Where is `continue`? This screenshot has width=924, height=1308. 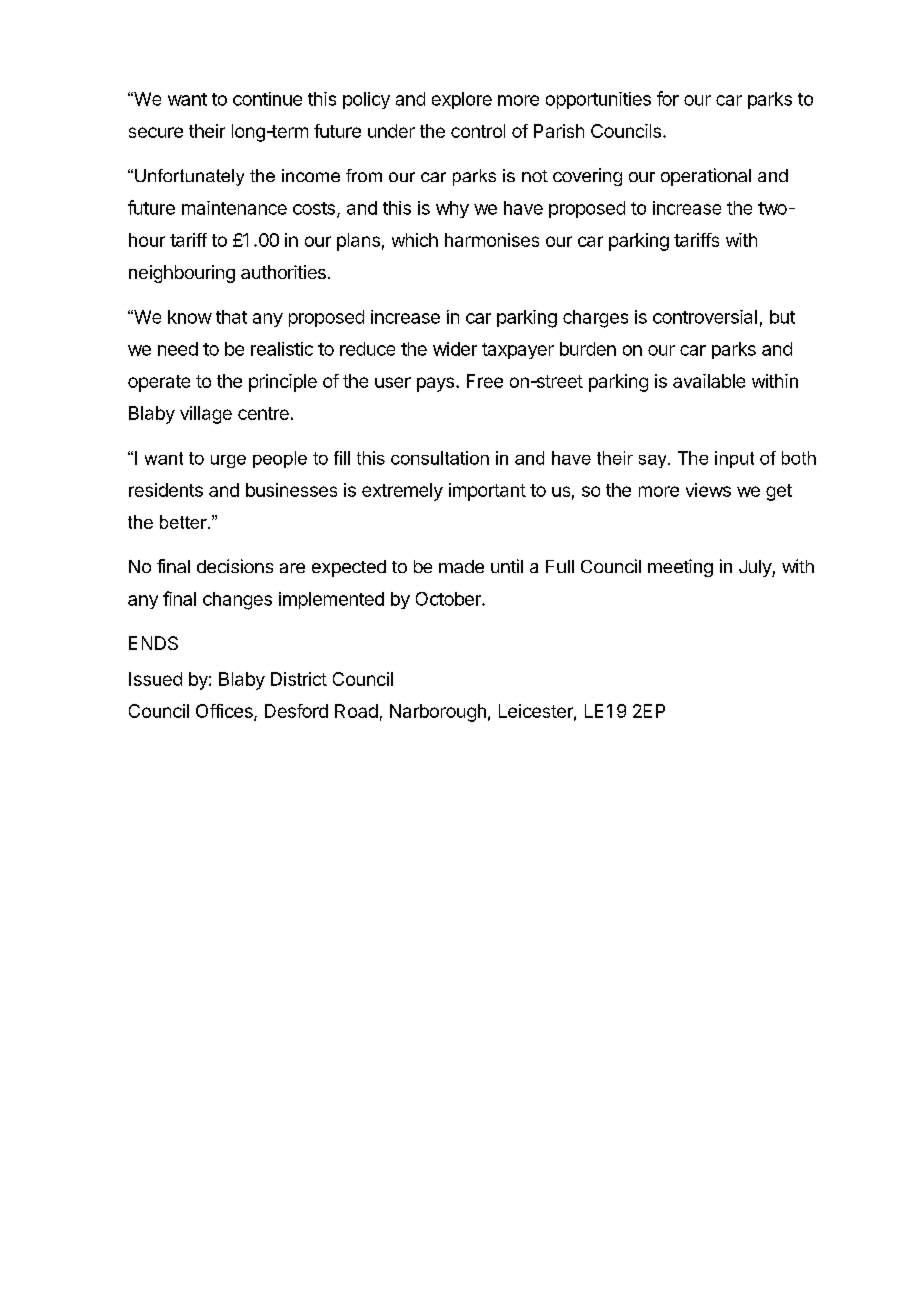
continue is located at coordinates (267, 99).
